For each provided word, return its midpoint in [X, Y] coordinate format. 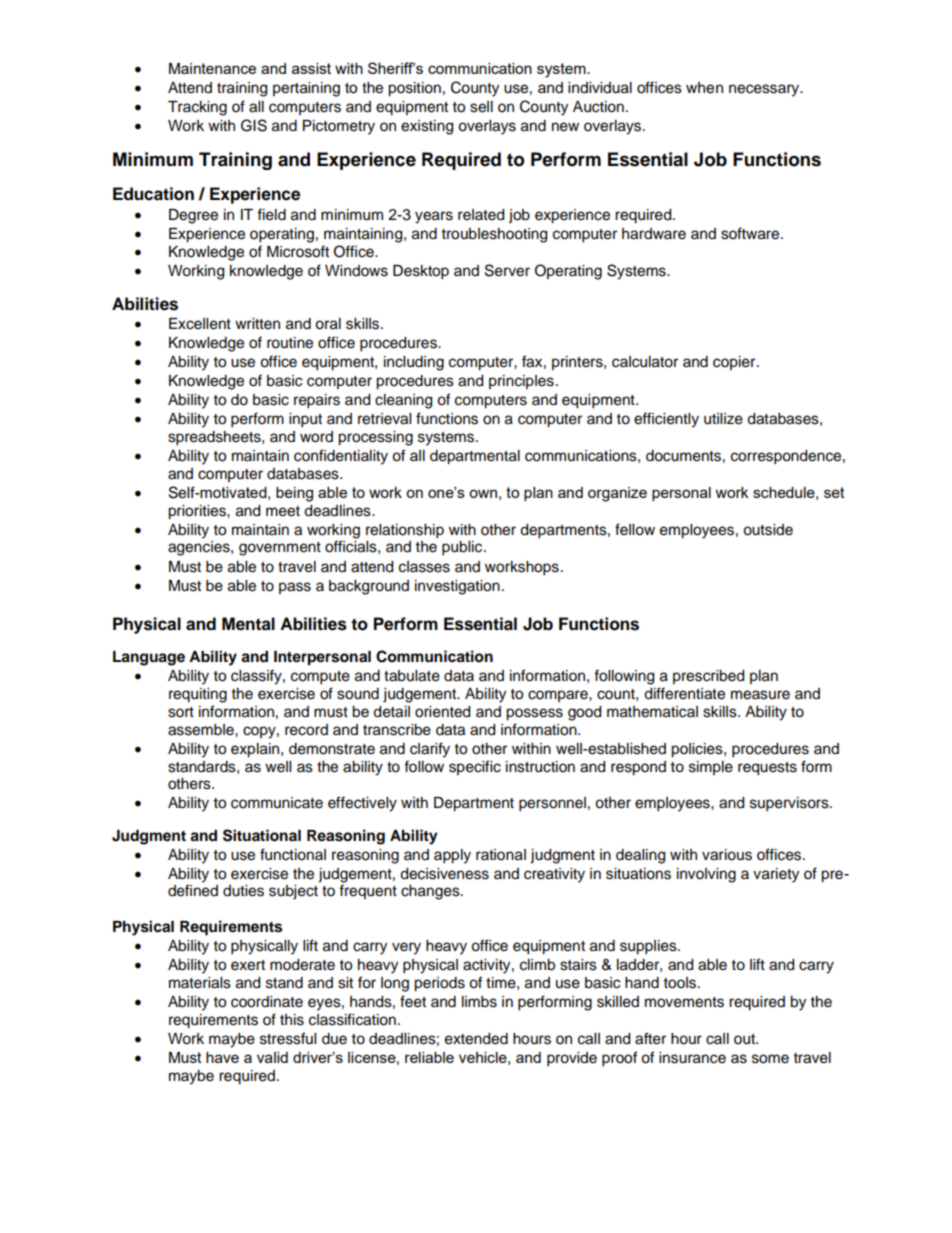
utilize [723, 419]
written [257, 324]
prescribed [708, 677]
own [483, 493]
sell [481, 107]
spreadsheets [215, 438]
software [751, 233]
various [727, 855]
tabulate [412, 676]
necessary [765, 90]
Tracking [197, 108]
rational [501, 855]
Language [149, 658]
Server [507, 270]
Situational [262, 835]
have [222, 1057]
